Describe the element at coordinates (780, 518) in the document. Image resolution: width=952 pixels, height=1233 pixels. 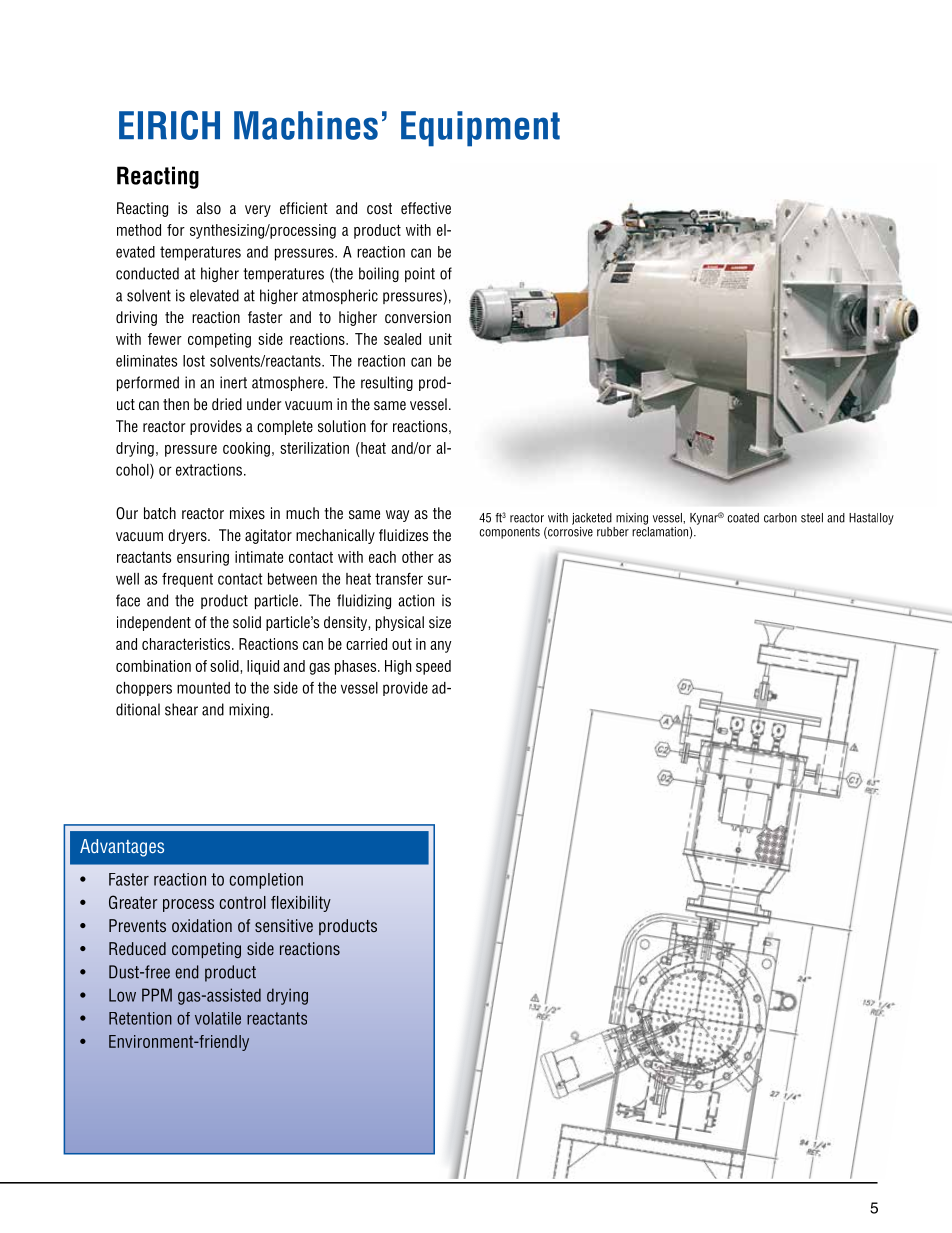
I see `carbon` at that location.
